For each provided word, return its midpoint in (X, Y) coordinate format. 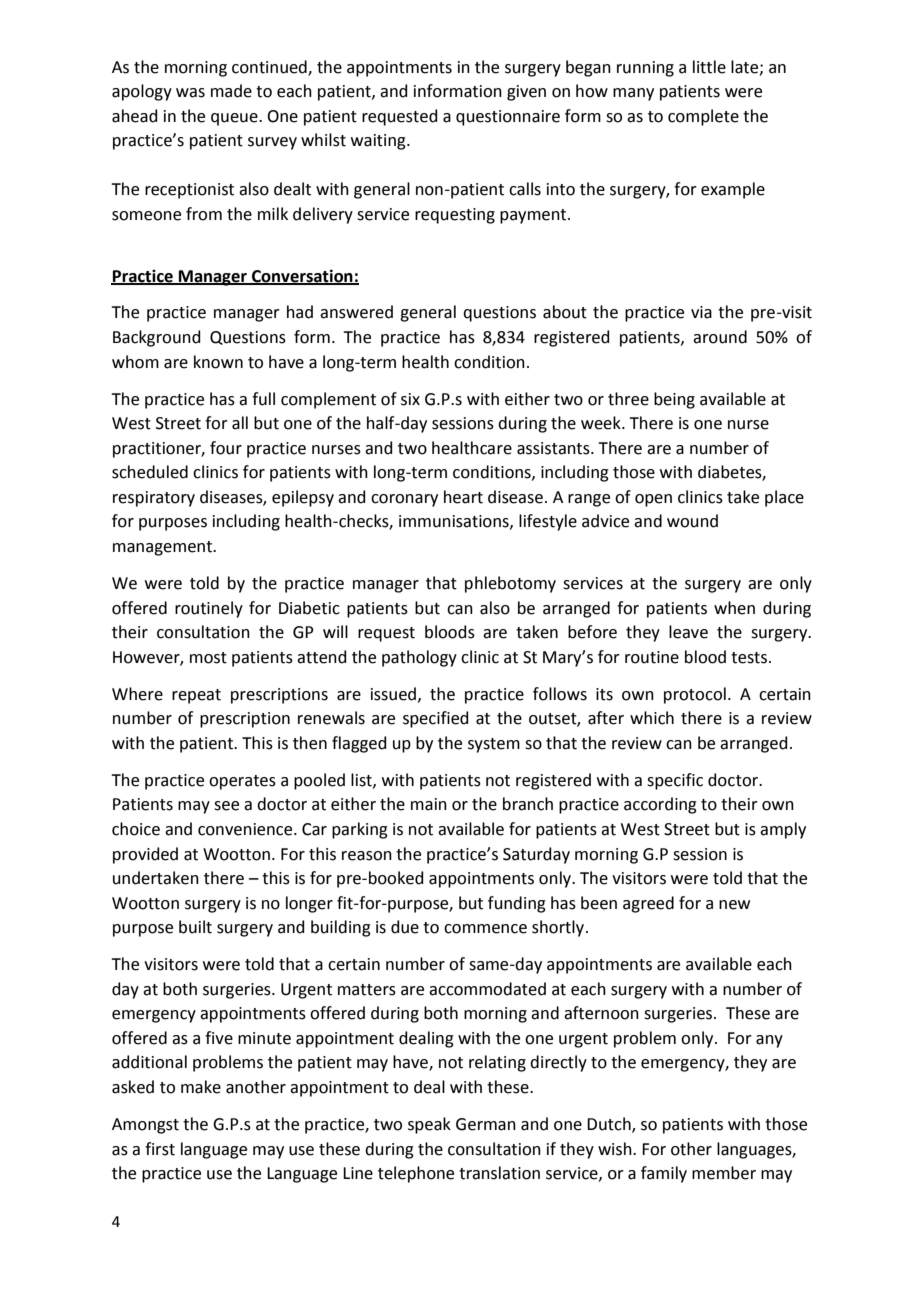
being (674, 400)
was (190, 93)
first (160, 1149)
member (724, 1173)
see (226, 806)
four (226, 448)
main (429, 804)
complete (703, 117)
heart (463, 497)
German (486, 1124)
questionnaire (508, 118)
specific (675, 781)
